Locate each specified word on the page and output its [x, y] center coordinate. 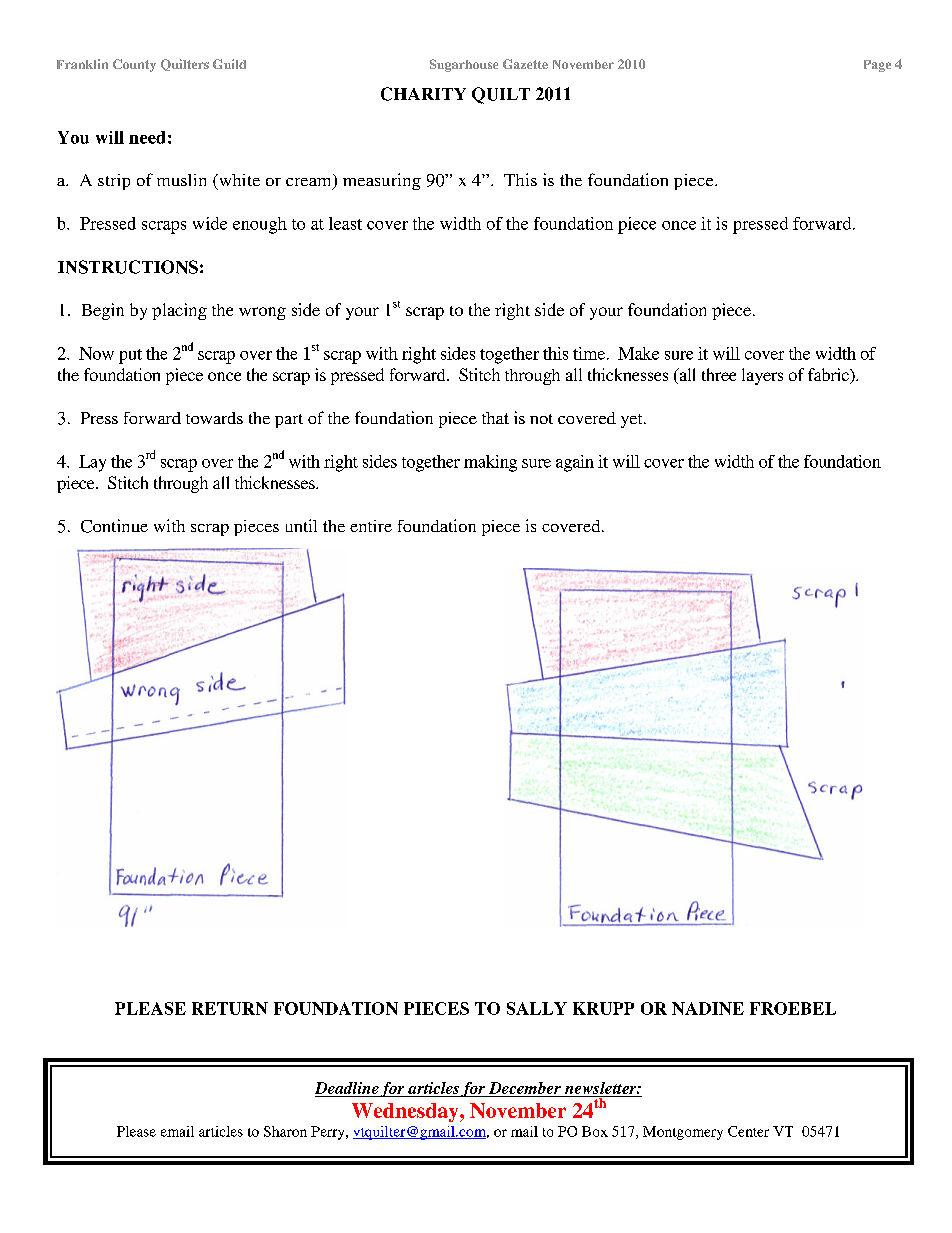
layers [762, 376]
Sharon [285, 1131]
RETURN [230, 1008]
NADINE [708, 1008]
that [495, 418]
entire [371, 526]
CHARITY [423, 94]
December [525, 1088]
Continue [114, 526]
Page [877, 66]
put [130, 356]
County [134, 65]
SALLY [537, 1008]
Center [748, 1131]
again [575, 463]
